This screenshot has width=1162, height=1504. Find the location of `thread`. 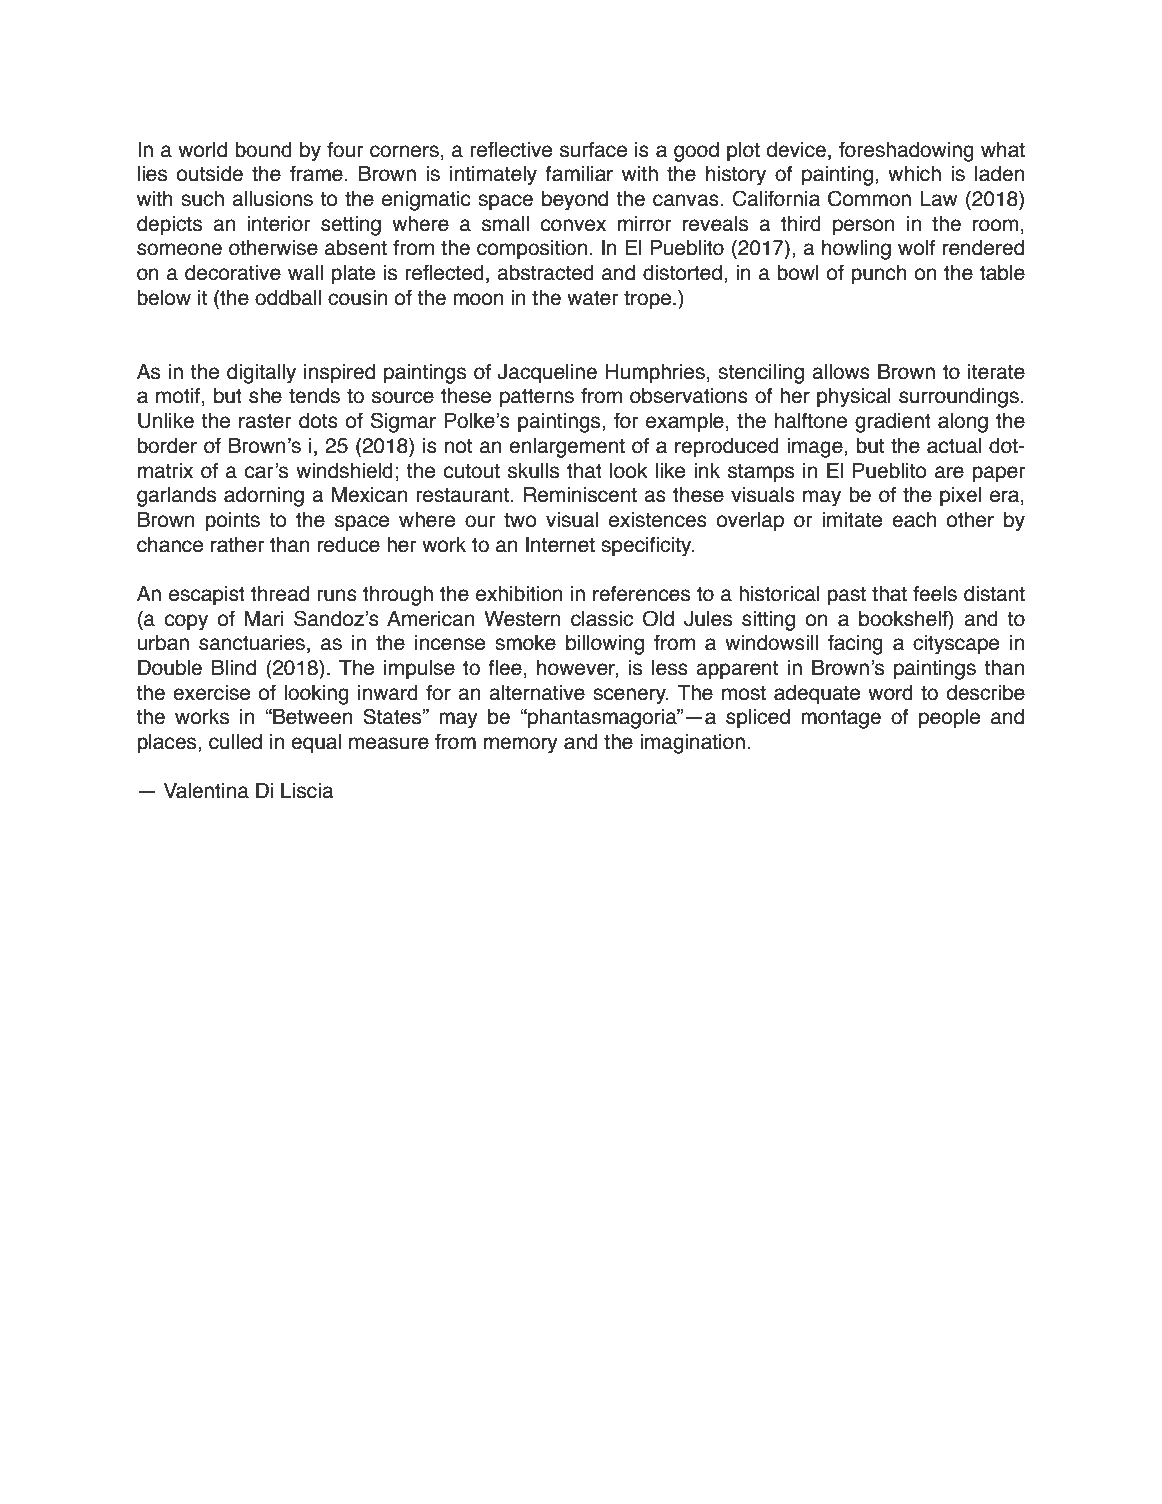

thread is located at coordinates (280, 594).
